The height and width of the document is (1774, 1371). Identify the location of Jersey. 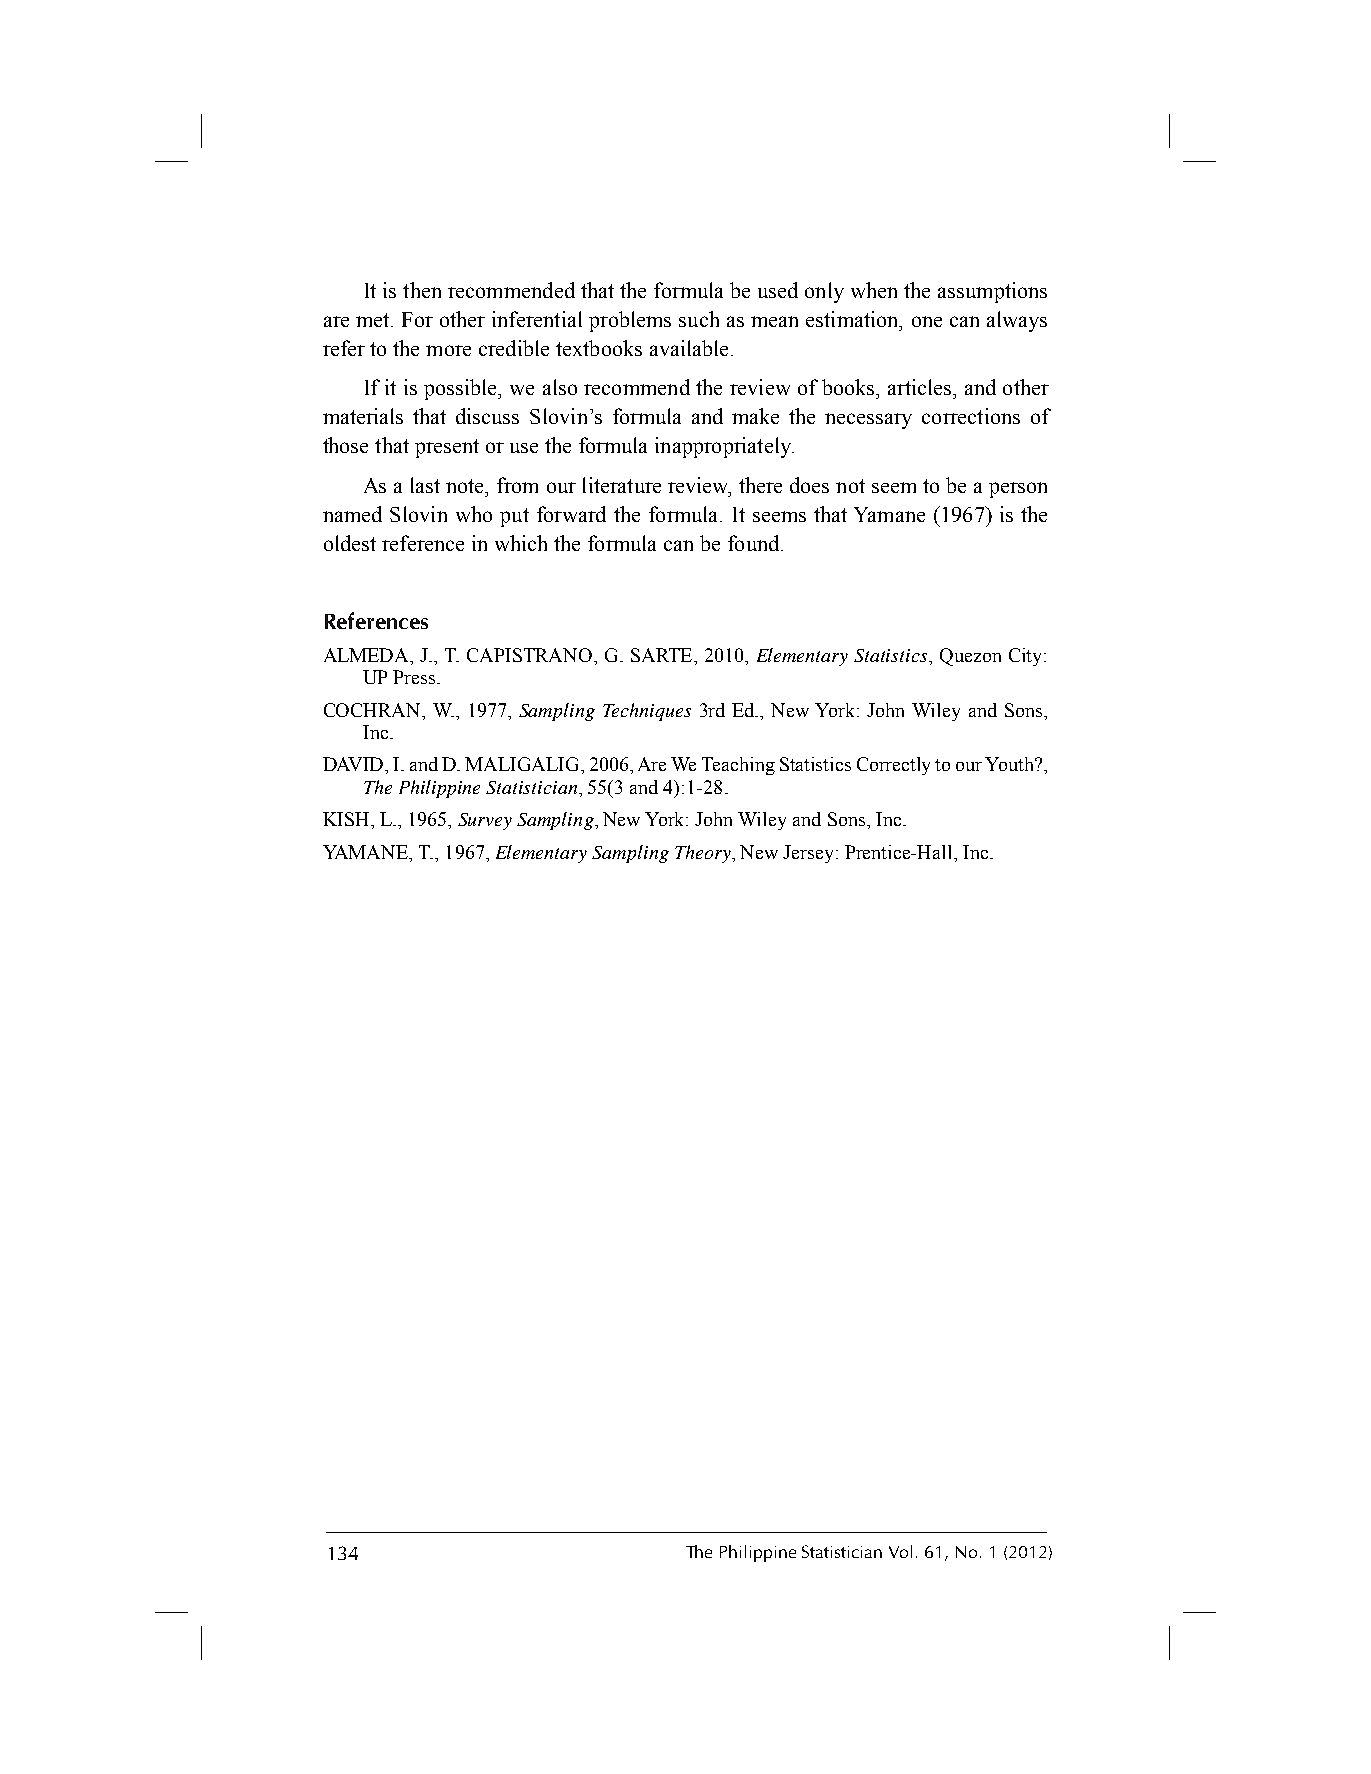
(810, 854).
